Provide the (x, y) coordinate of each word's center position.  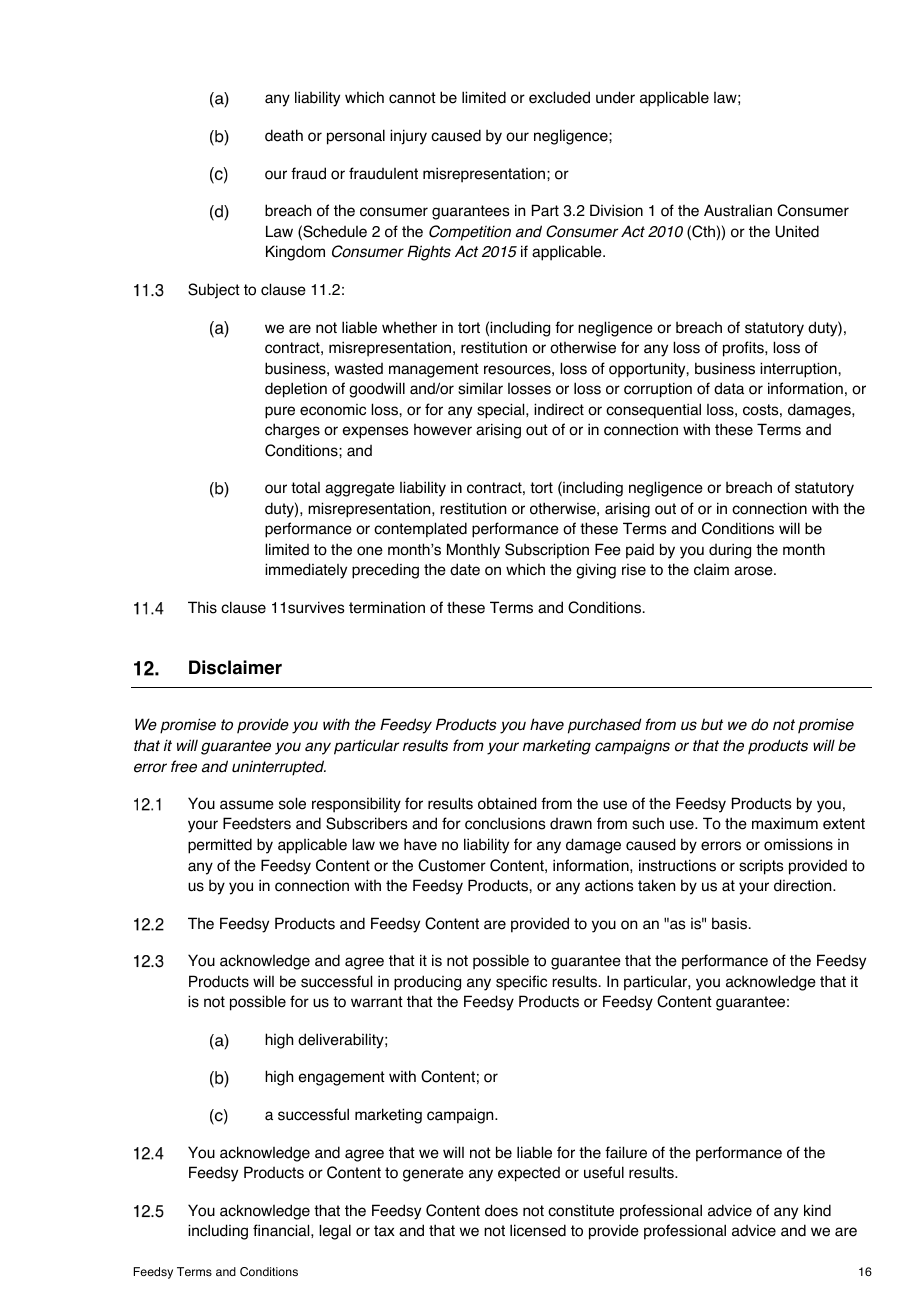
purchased (604, 726)
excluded (559, 97)
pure (280, 412)
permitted (220, 846)
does (501, 1210)
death (284, 135)
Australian (738, 210)
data (729, 388)
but (712, 724)
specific (521, 983)
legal (335, 1232)
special (502, 411)
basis (731, 923)
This (202, 607)
